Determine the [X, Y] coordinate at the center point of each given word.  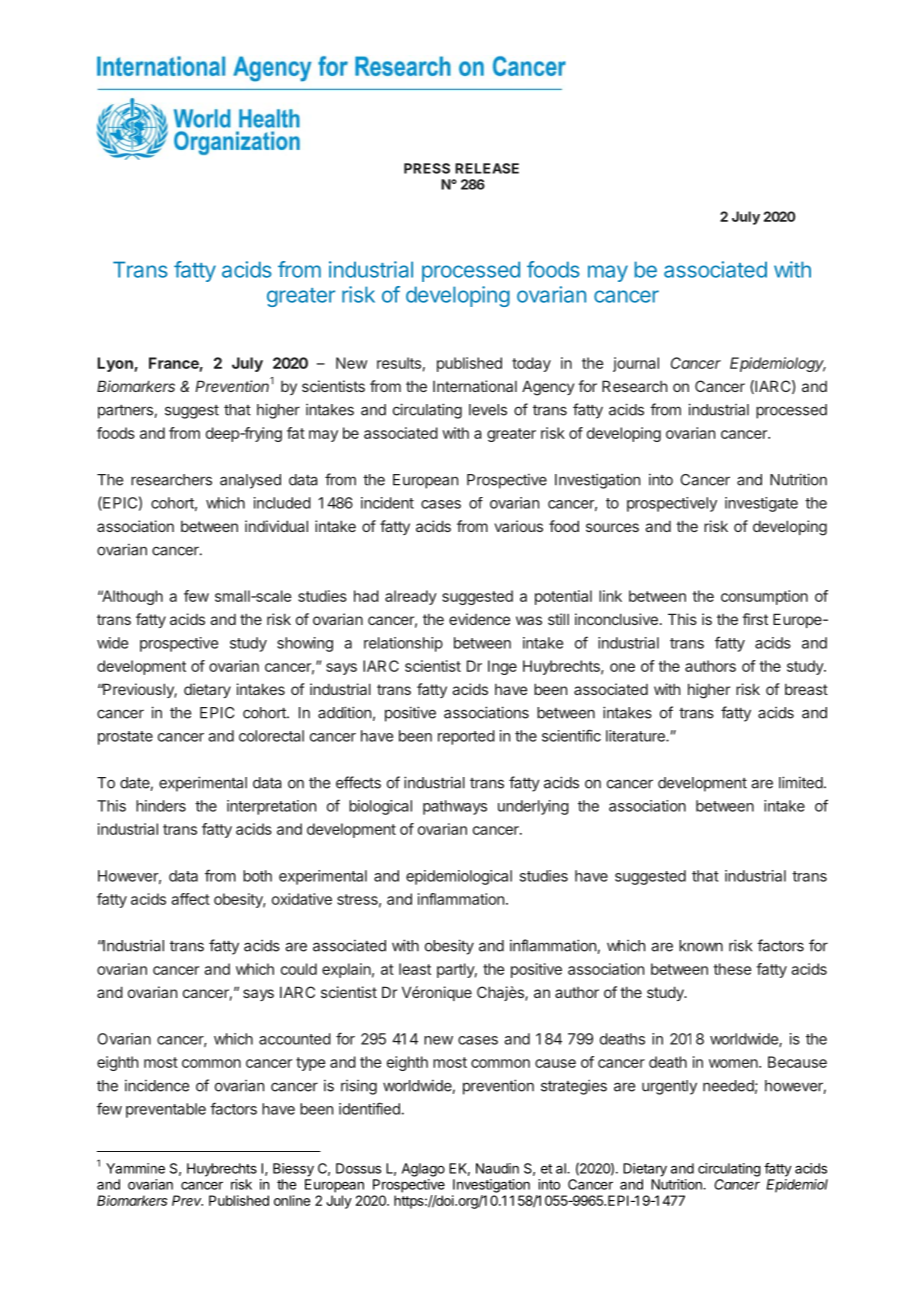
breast [806, 689]
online [292, 1200]
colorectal [271, 736]
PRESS [427, 168]
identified [369, 1108]
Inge [502, 667]
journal [636, 364]
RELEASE [487, 168]
